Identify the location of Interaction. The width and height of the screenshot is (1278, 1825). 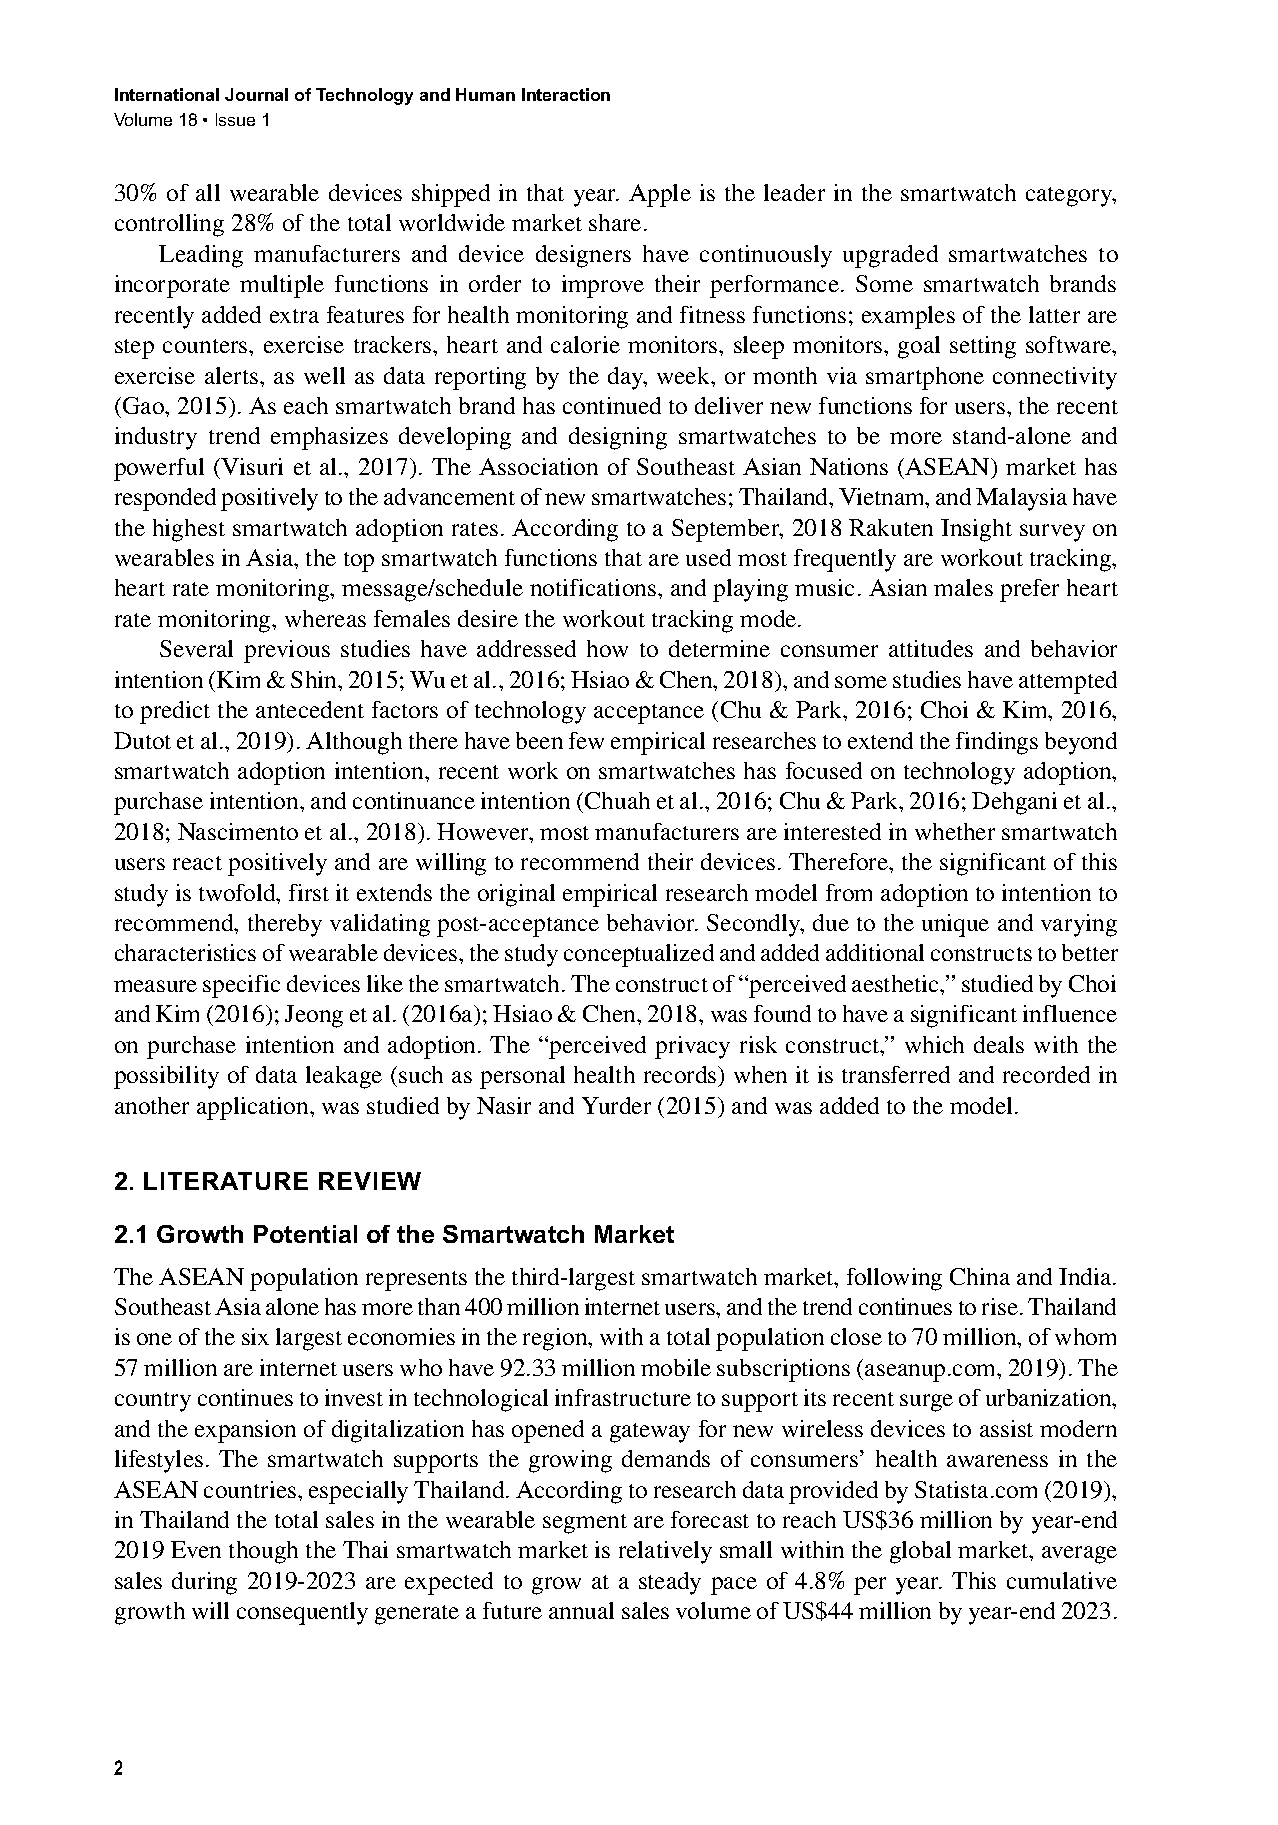
(566, 94).
